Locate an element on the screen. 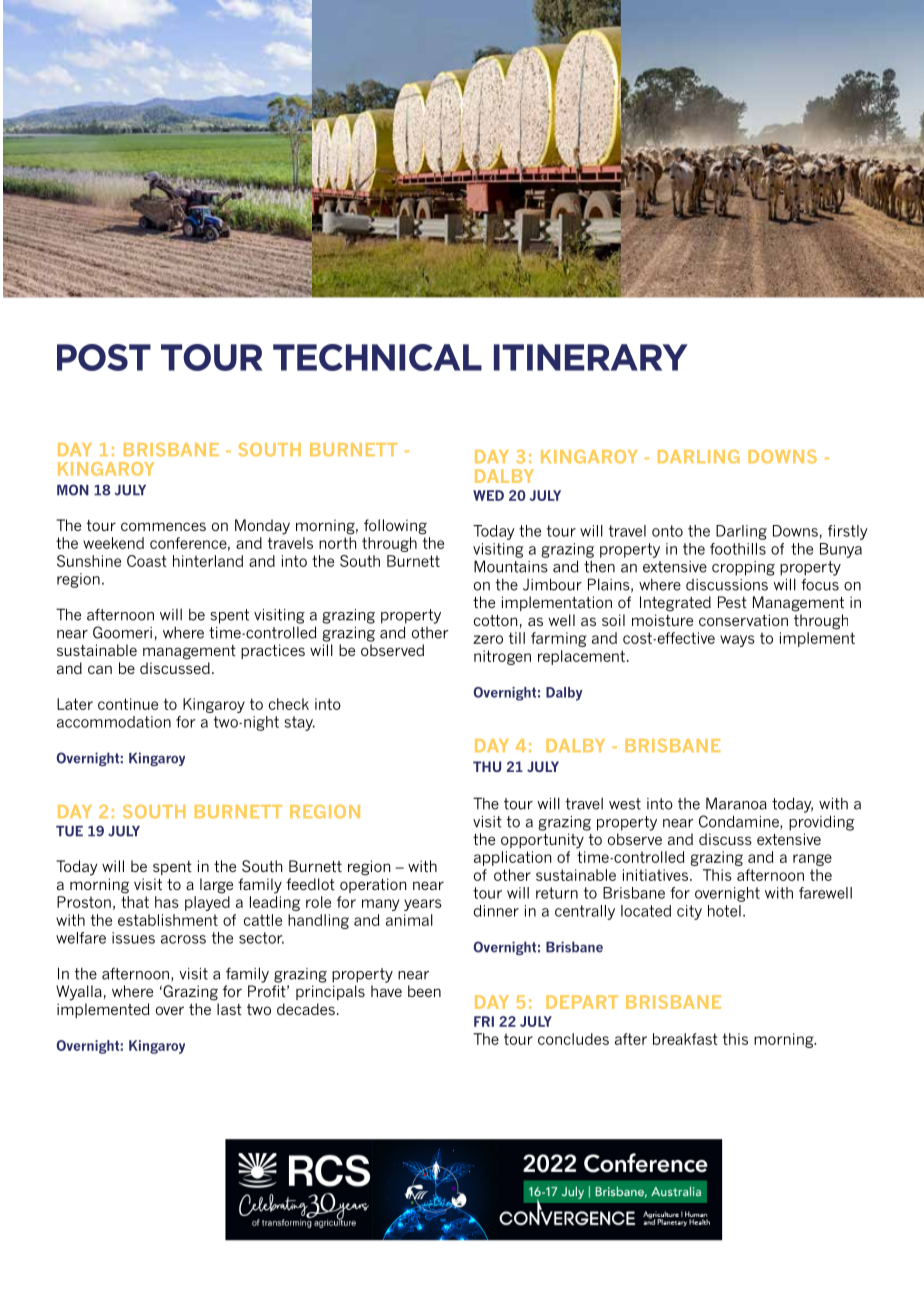  nitrogen is located at coordinates (502, 657).
